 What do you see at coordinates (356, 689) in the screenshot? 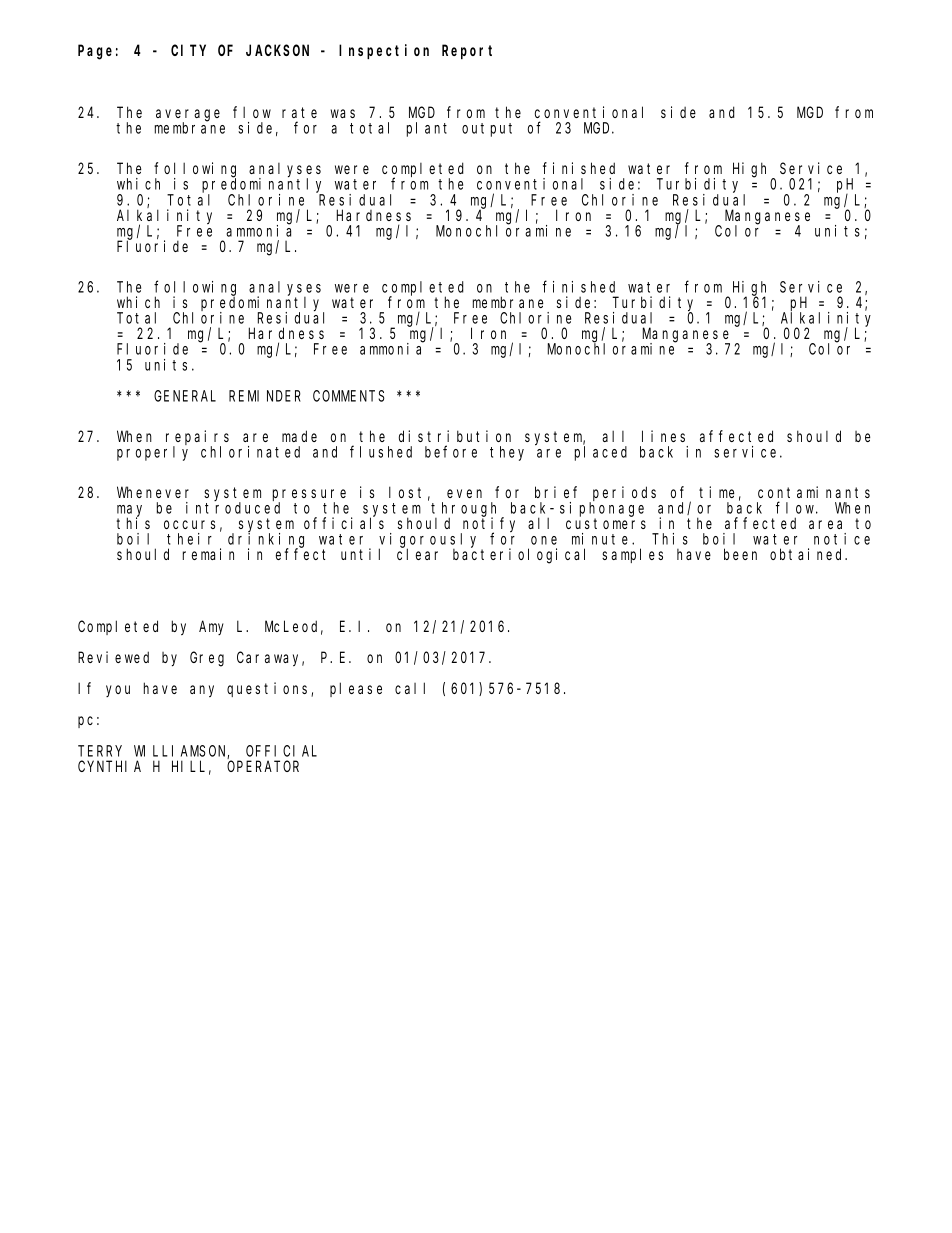
I see `please` at bounding box center [356, 689].
